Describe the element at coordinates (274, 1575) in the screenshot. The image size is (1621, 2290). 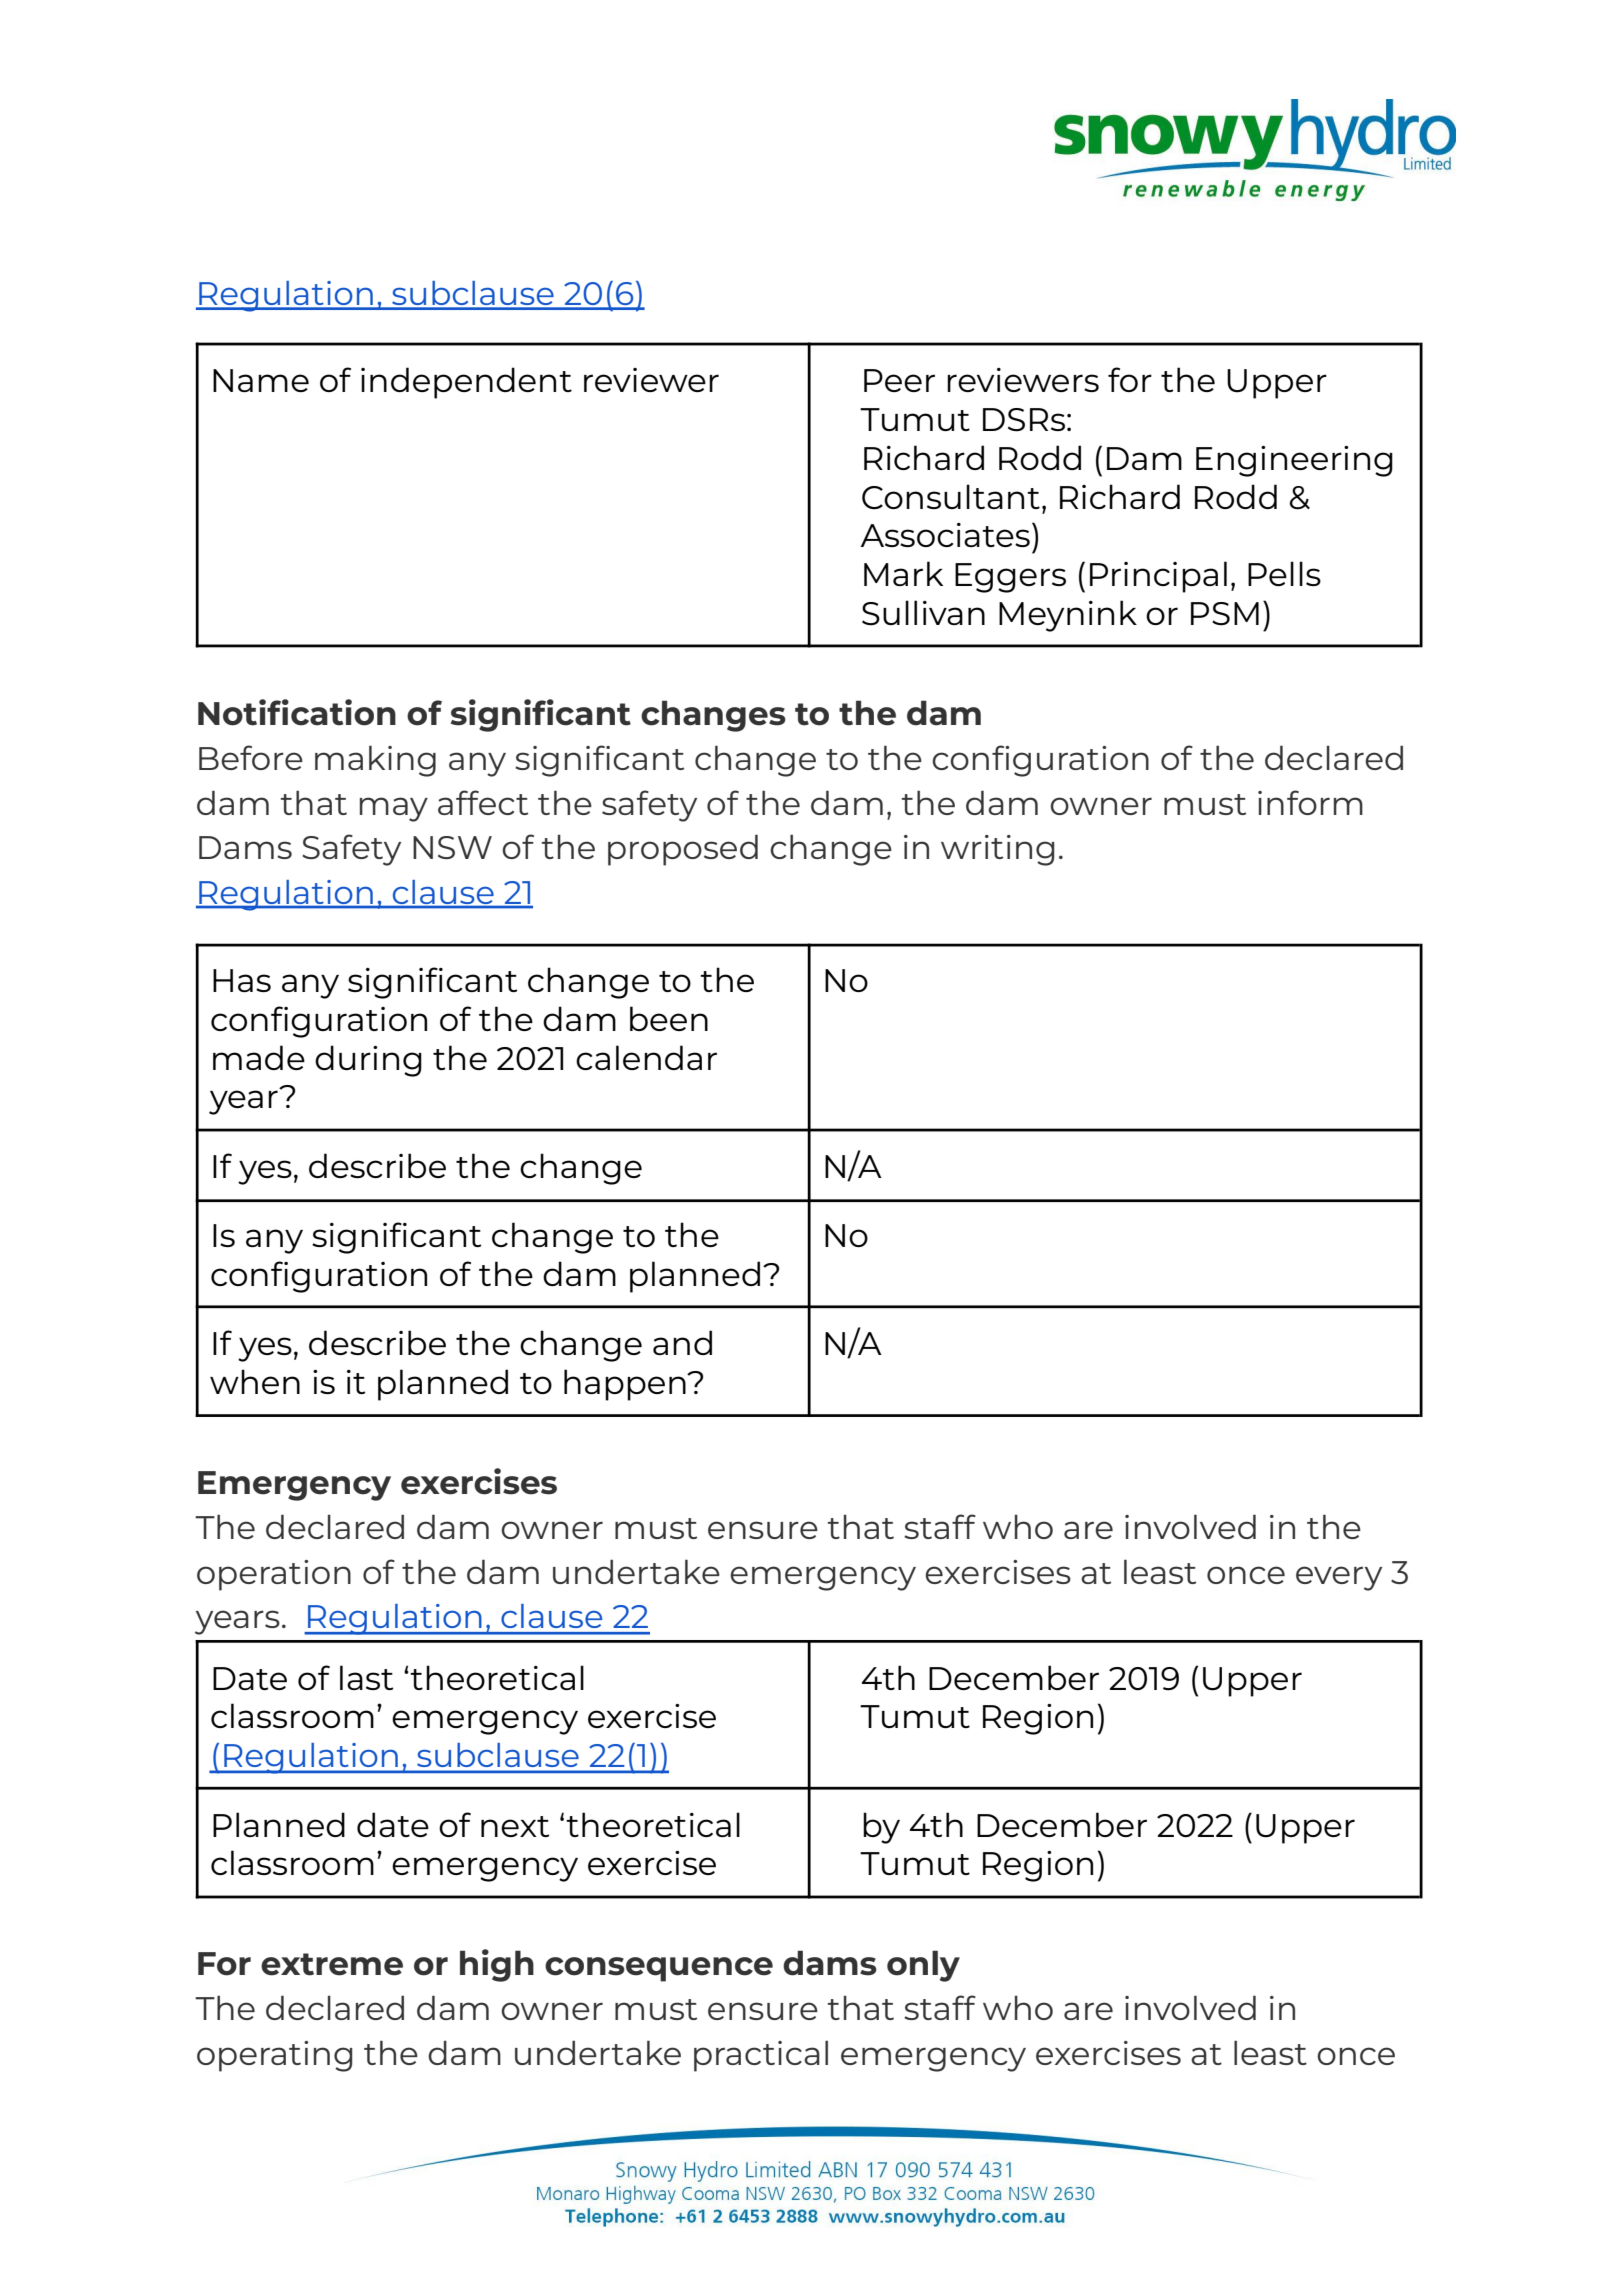
I see `operation` at that location.
